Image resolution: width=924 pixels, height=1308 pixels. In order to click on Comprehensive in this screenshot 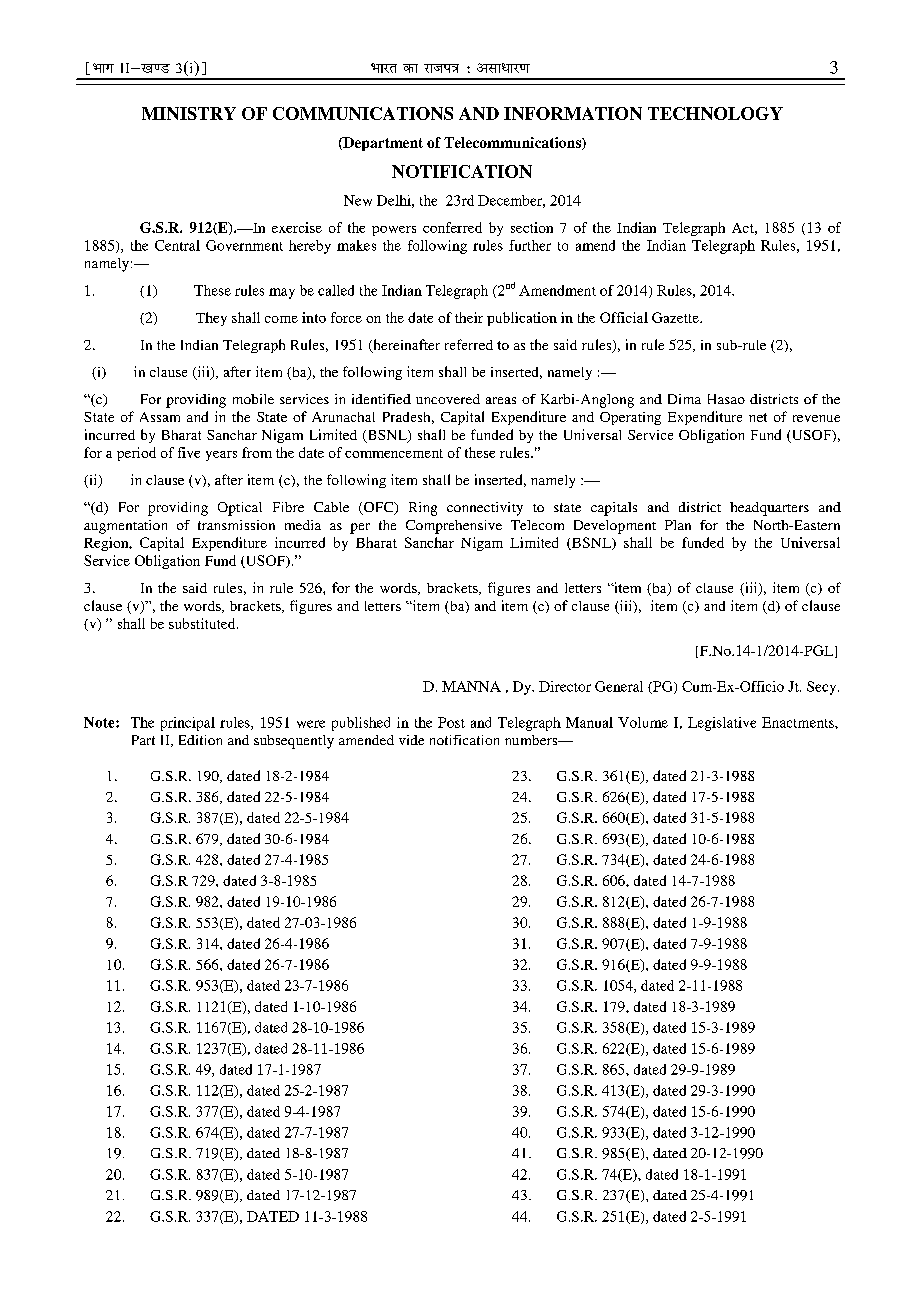, I will do `click(454, 527)`.
